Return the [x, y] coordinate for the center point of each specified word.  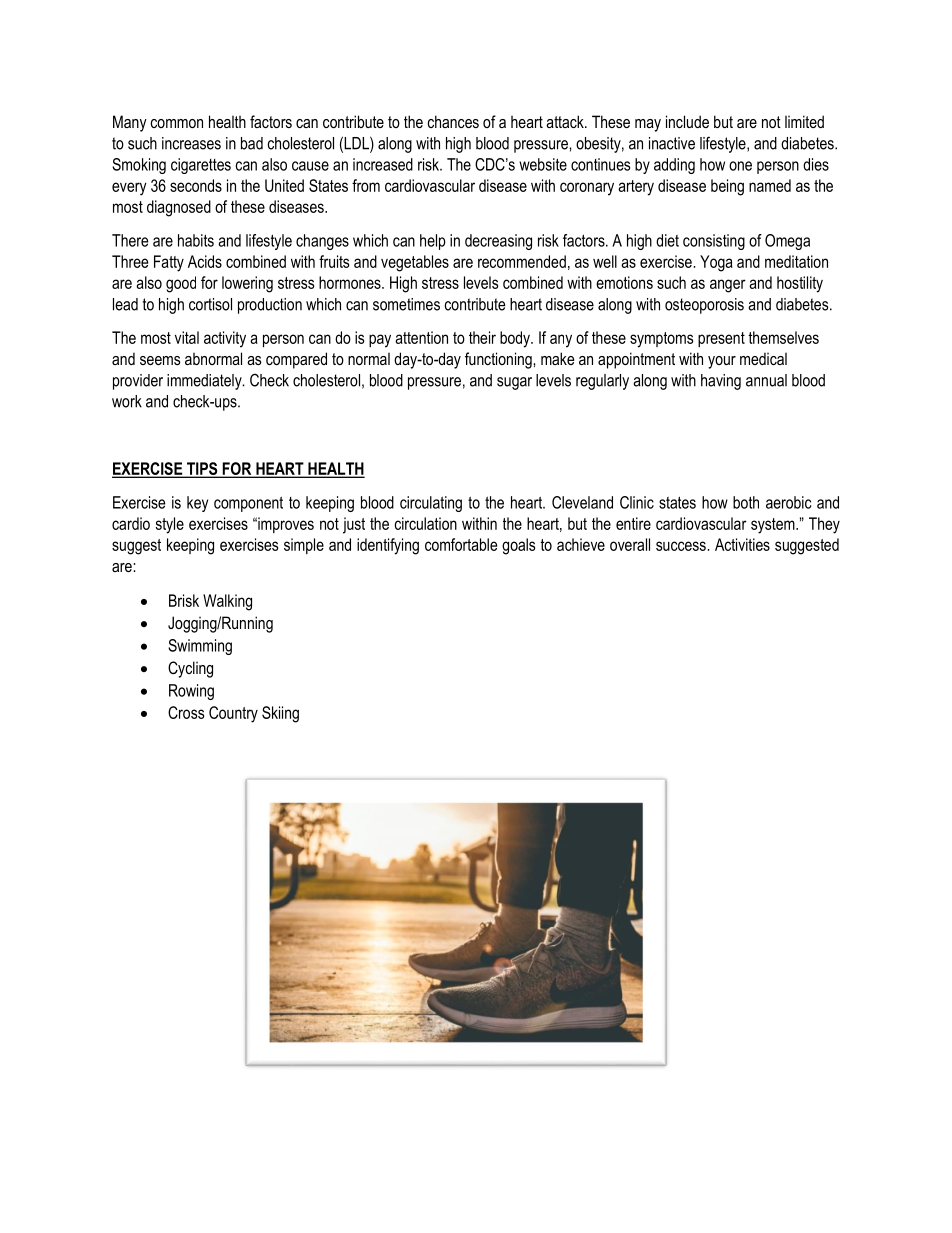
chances [453, 121]
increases [191, 143]
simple [304, 546]
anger [728, 286]
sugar [514, 383]
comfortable [461, 544]
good [181, 284]
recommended [522, 261]
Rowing [191, 692]
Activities [742, 544]
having [721, 382]
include [687, 121]
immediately [205, 382]
